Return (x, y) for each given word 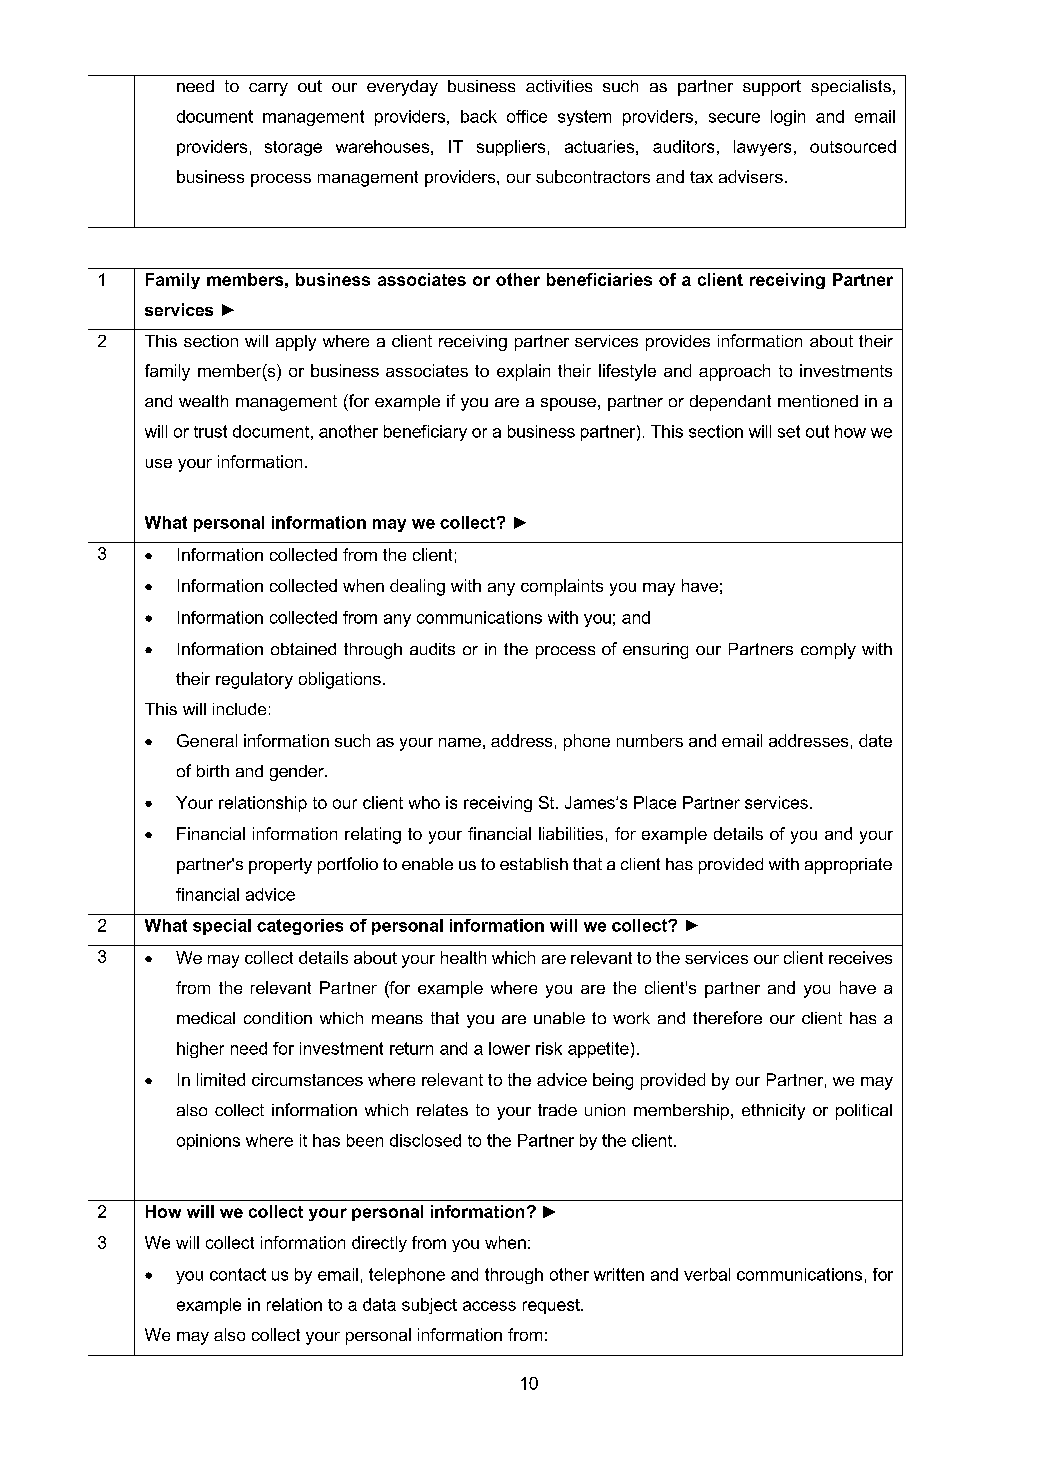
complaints (562, 587)
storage (293, 148)
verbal (707, 1274)
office (527, 116)
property (280, 866)
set (789, 431)
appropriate (848, 866)
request (552, 1306)
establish (534, 864)
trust (210, 431)
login (788, 118)
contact (238, 1274)
